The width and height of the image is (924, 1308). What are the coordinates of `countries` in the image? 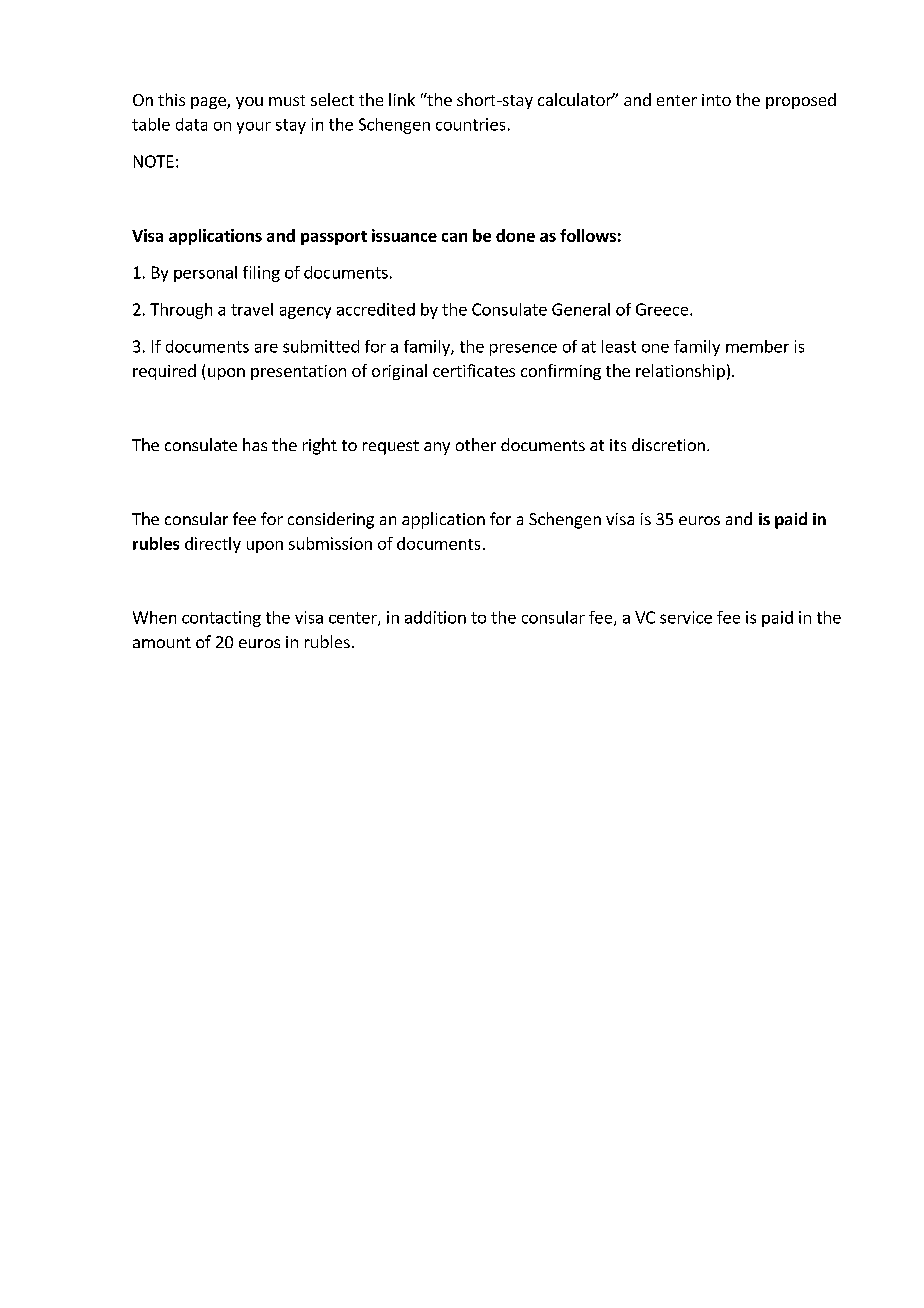 It's located at (470, 124).
